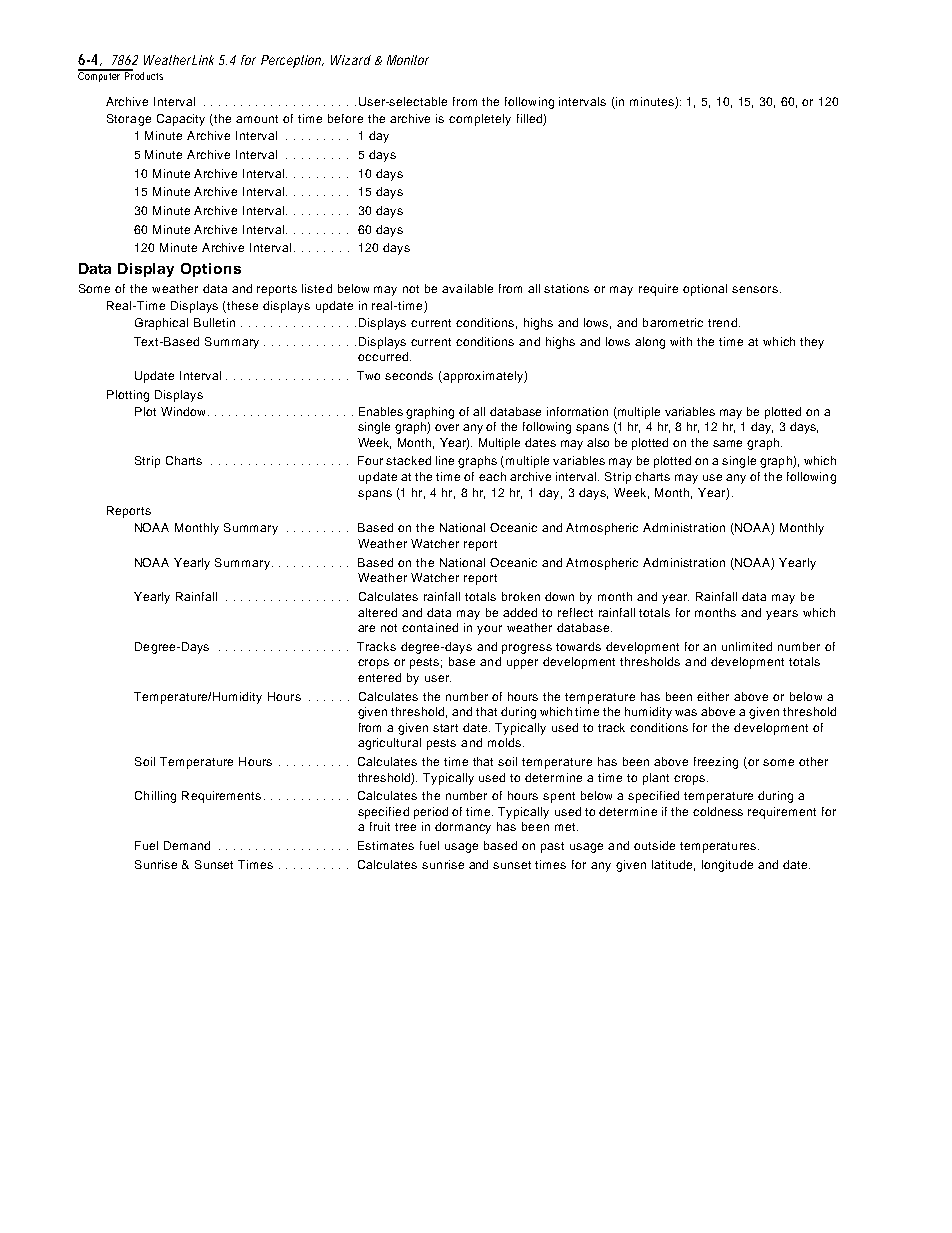  I want to click on completely, so click(480, 120).
